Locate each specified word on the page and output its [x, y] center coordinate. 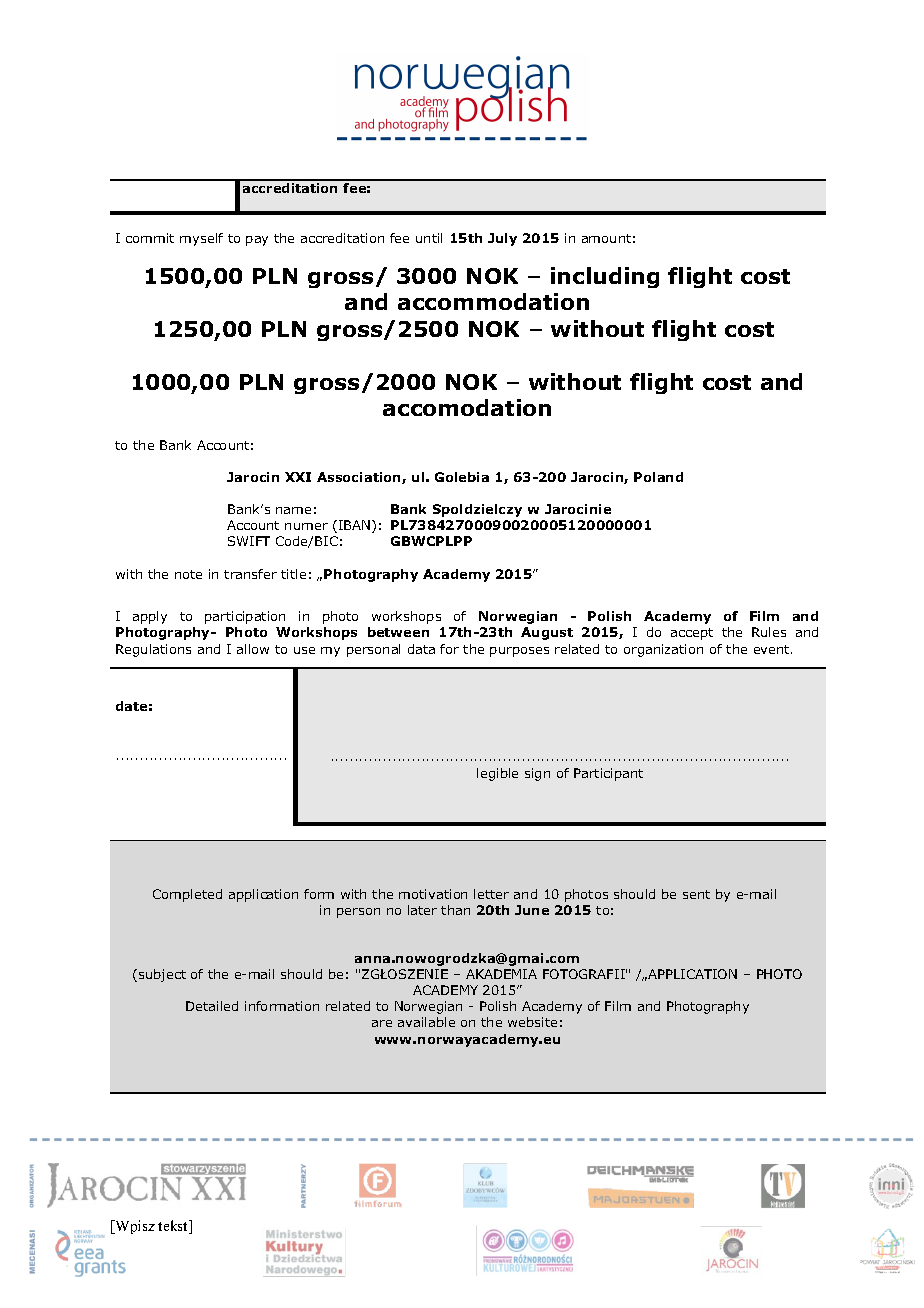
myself [201, 239]
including [605, 277]
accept [692, 634]
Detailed [212, 1006]
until [429, 238]
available [426, 1022]
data [421, 649]
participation [245, 617]
